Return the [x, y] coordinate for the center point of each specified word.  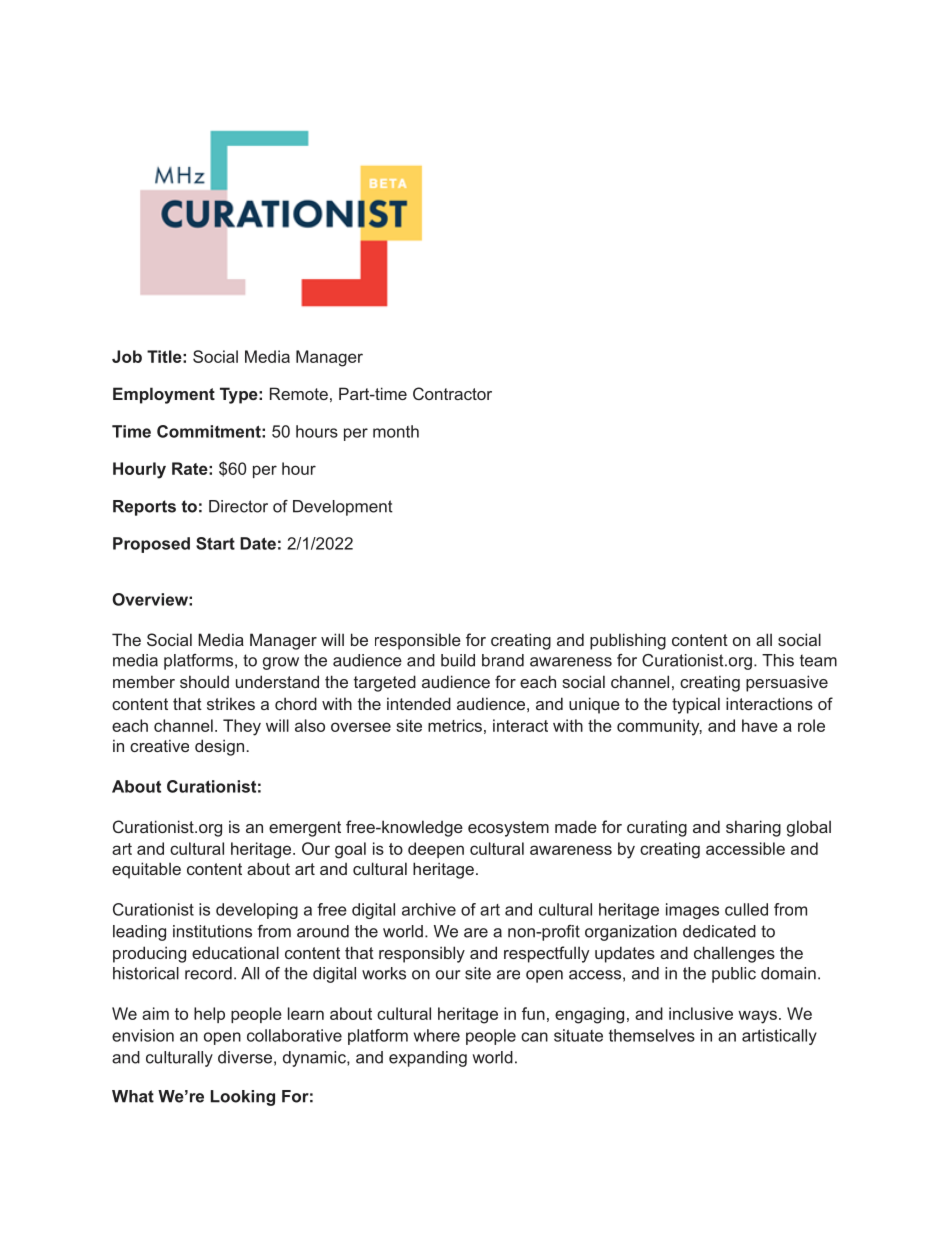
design [219, 747]
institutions [212, 931]
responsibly [422, 954]
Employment [164, 395]
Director [238, 506]
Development [343, 508]
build [458, 660]
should [204, 681]
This [778, 660]
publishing [628, 641]
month [396, 431]
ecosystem [508, 829]
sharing [753, 828]
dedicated [719, 931]
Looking [243, 1098]
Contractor [452, 393]
